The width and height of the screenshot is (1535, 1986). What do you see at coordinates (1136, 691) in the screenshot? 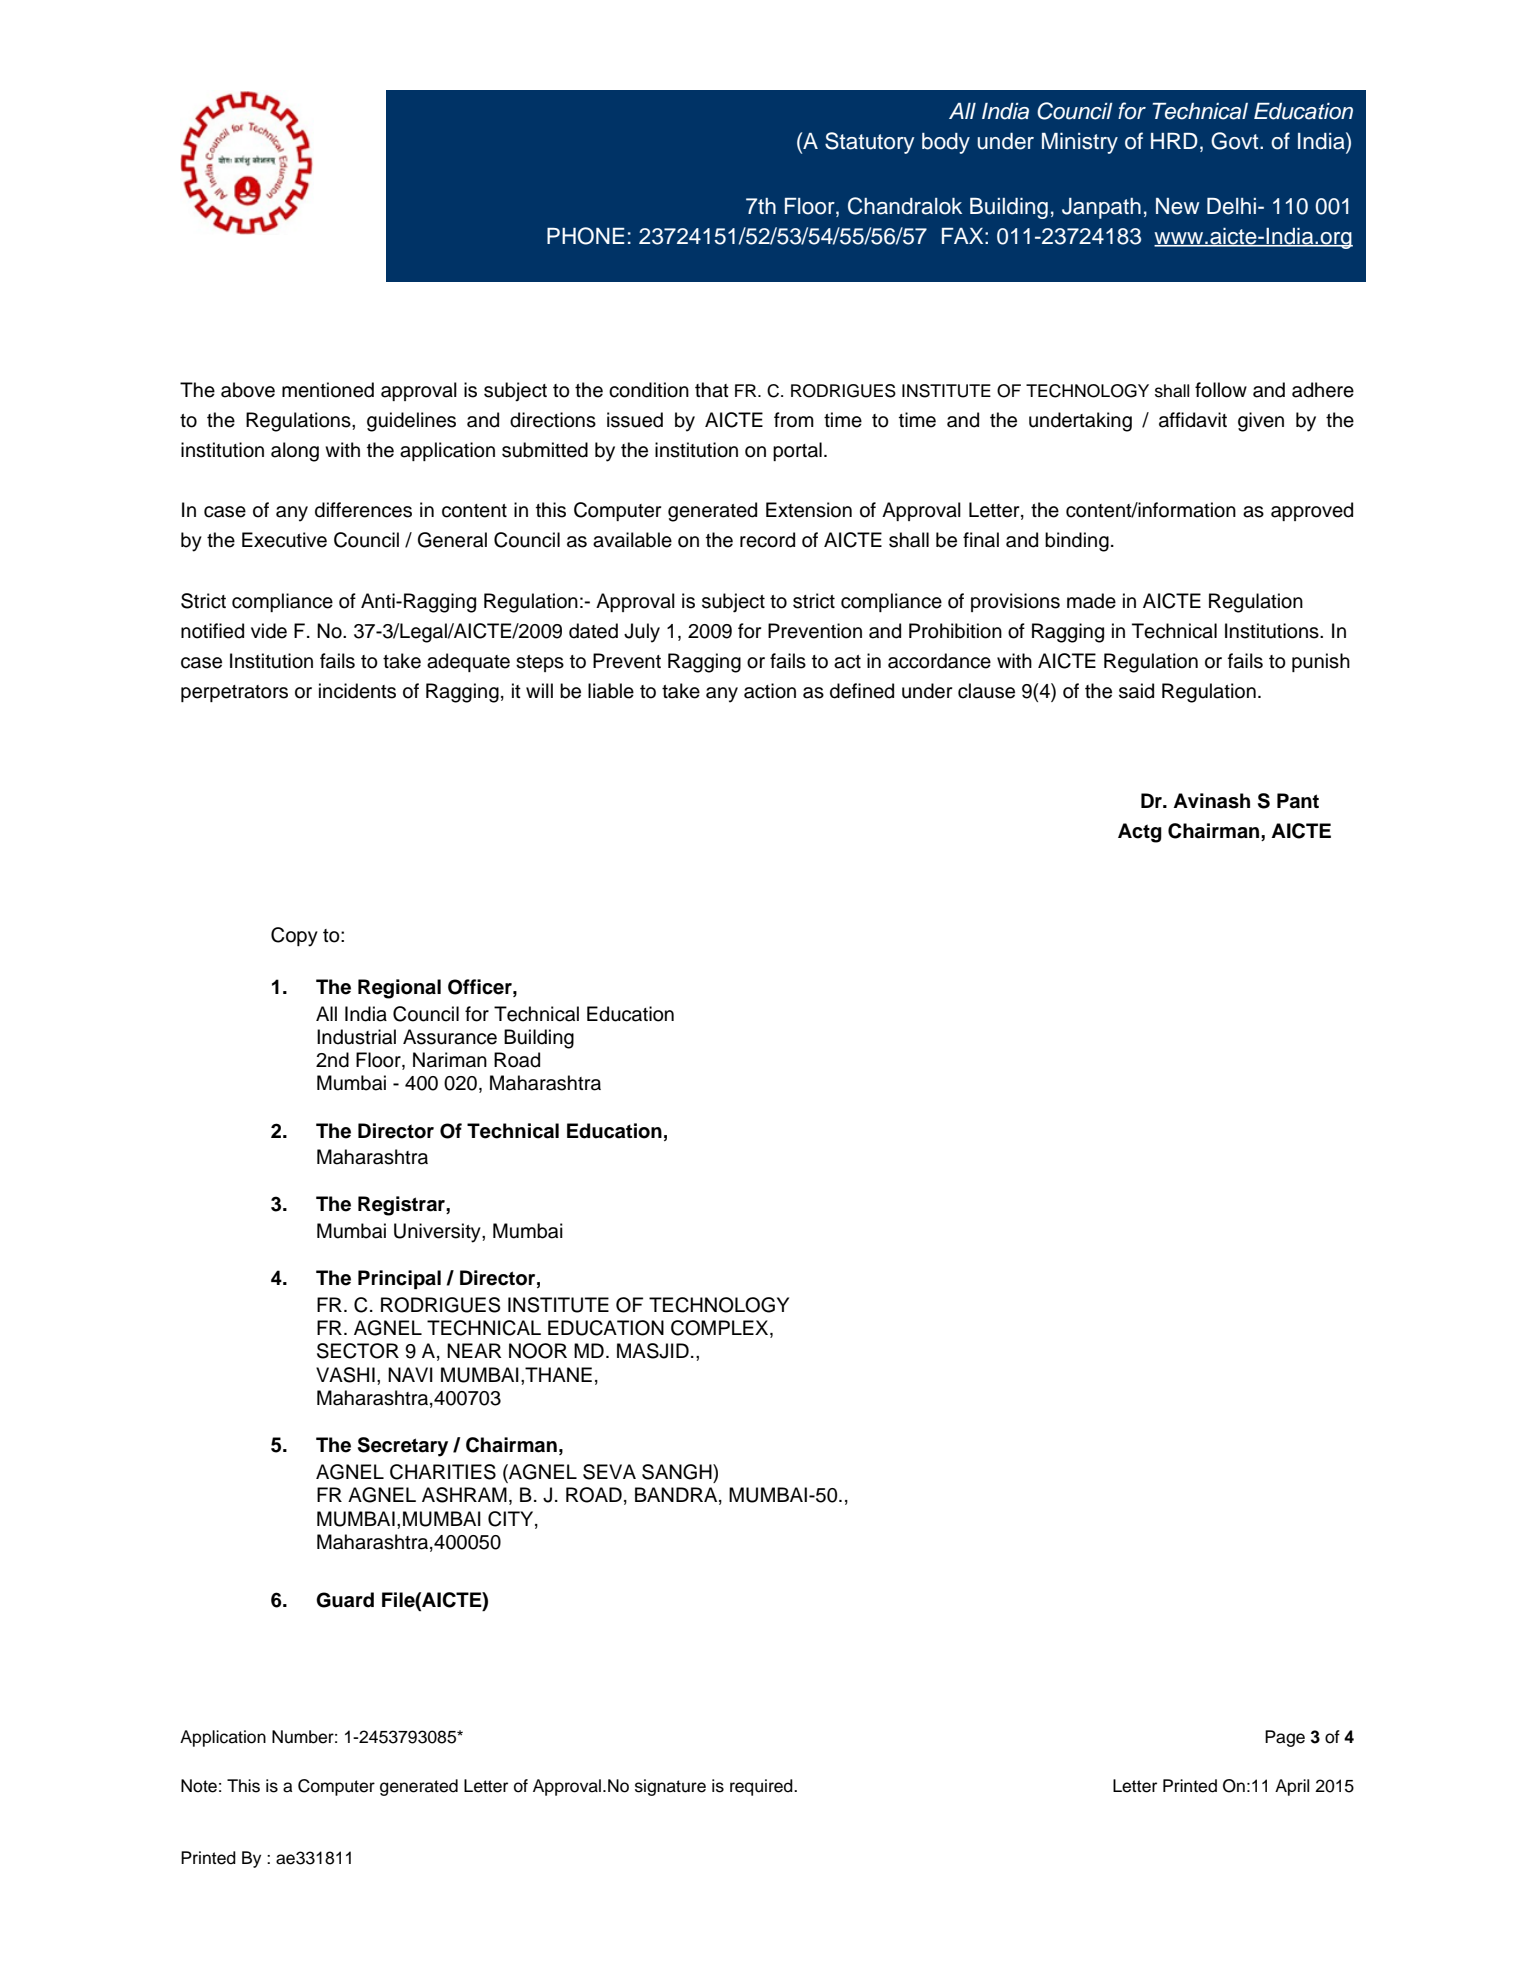
I see `said` at bounding box center [1136, 691].
